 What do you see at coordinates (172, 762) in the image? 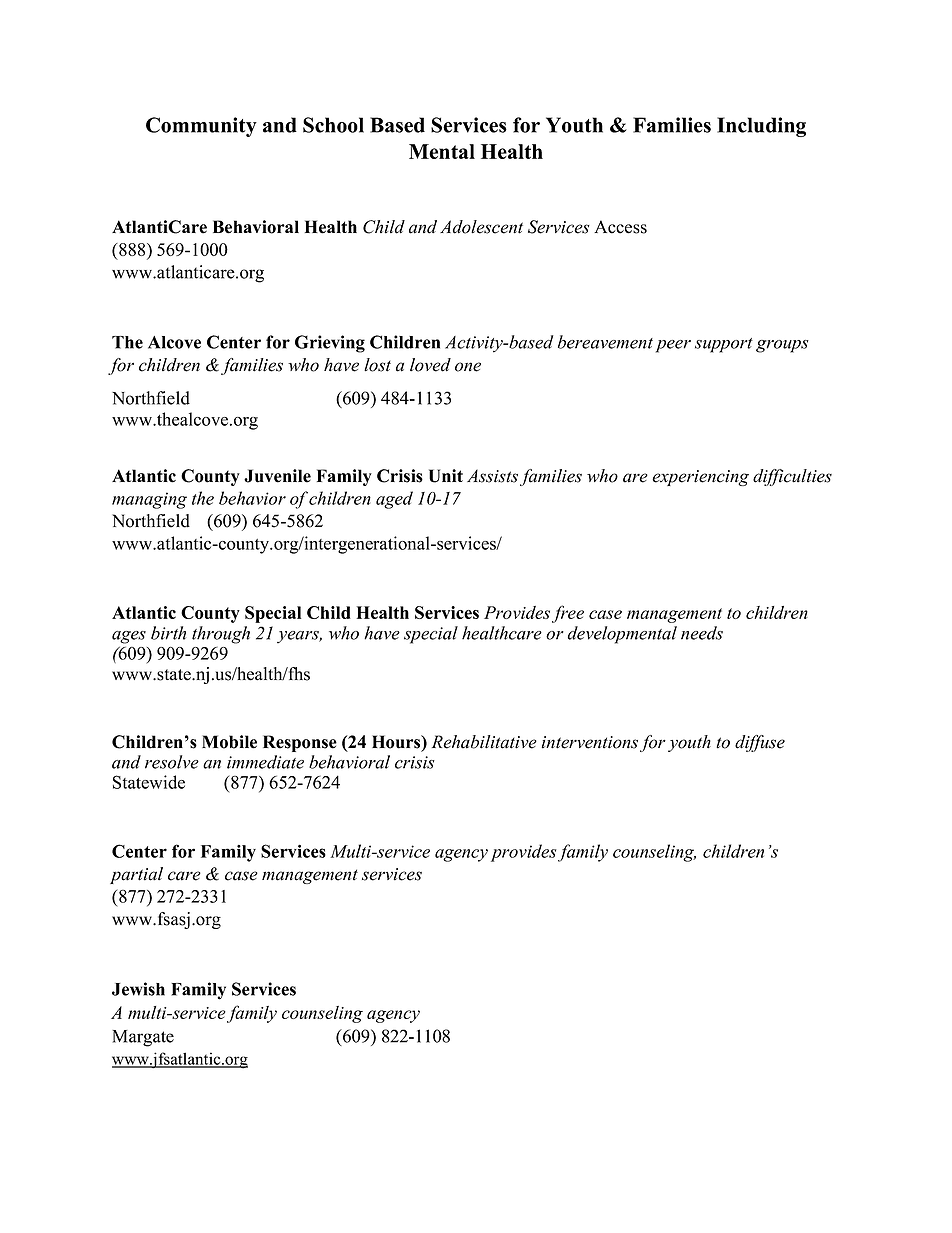
I see `resolve` at bounding box center [172, 762].
